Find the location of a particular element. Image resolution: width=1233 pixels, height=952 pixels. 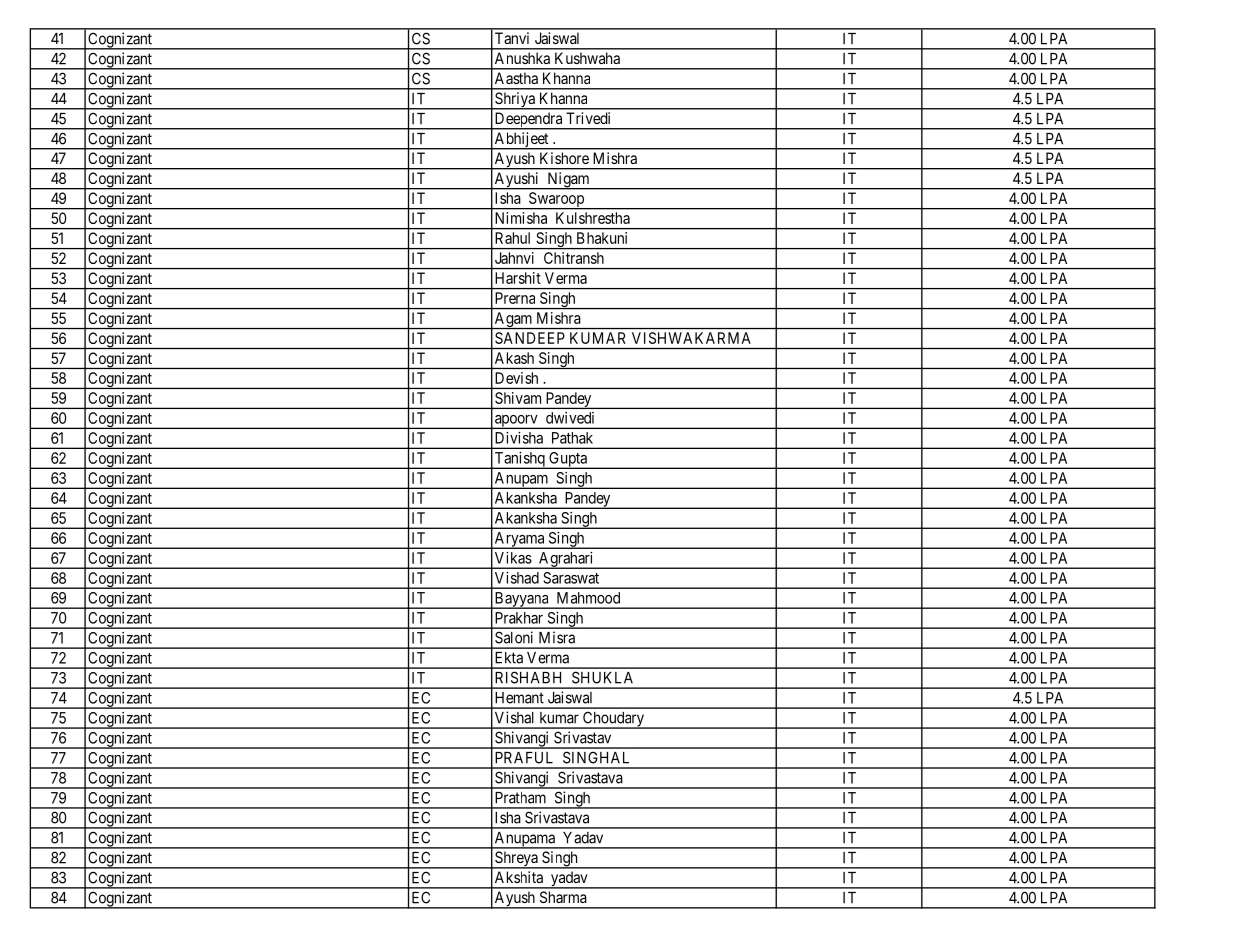

SANDEEP is located at coordinates (530, 338).
